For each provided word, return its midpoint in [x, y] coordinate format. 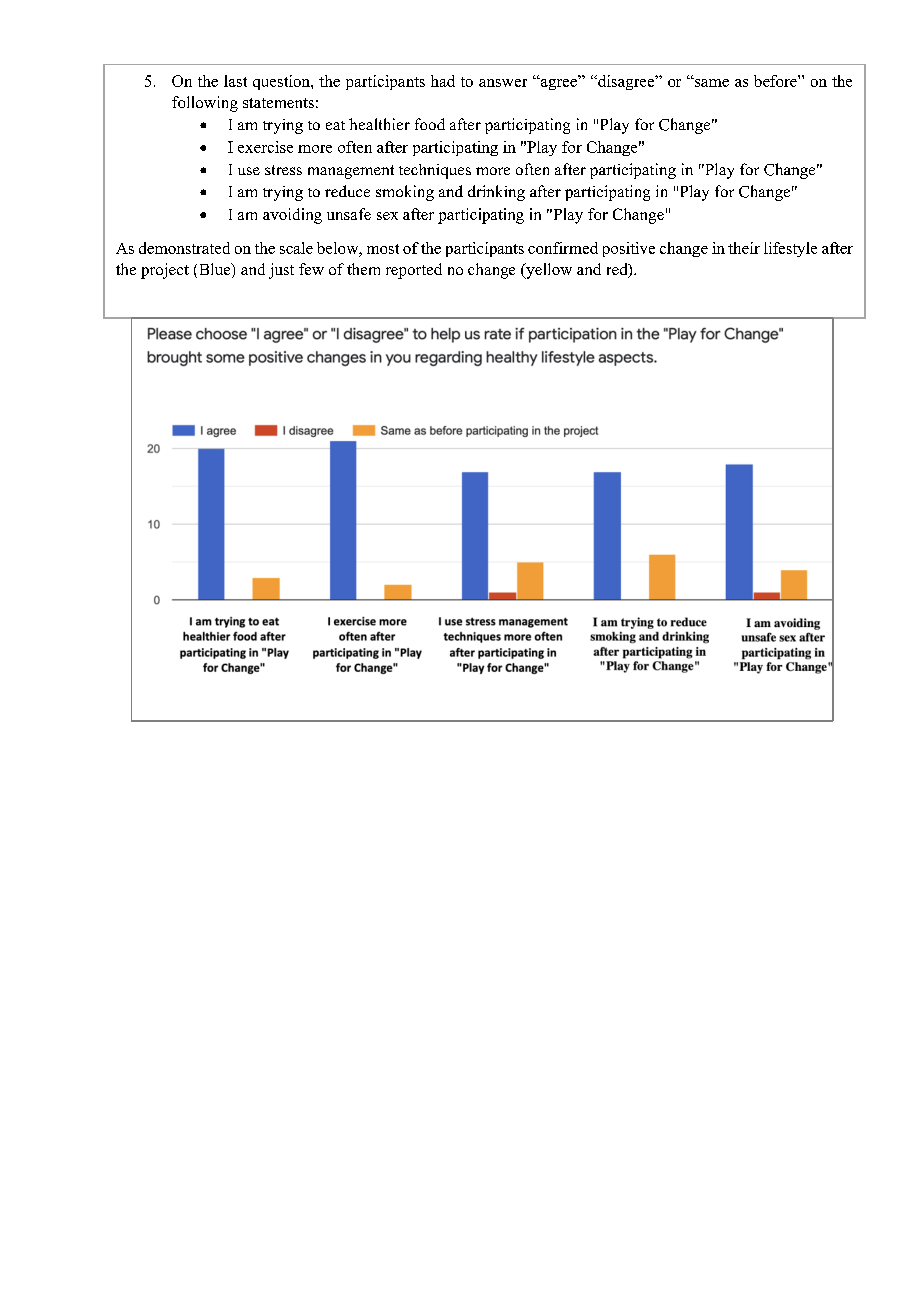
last [235, 81]
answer [503, 83]
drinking [496, 193]
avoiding [292, 216]
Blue [216, 270]
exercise [265, 147]
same [711, 82]
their [744, 248]
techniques [435, 171]
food [430, 124]
